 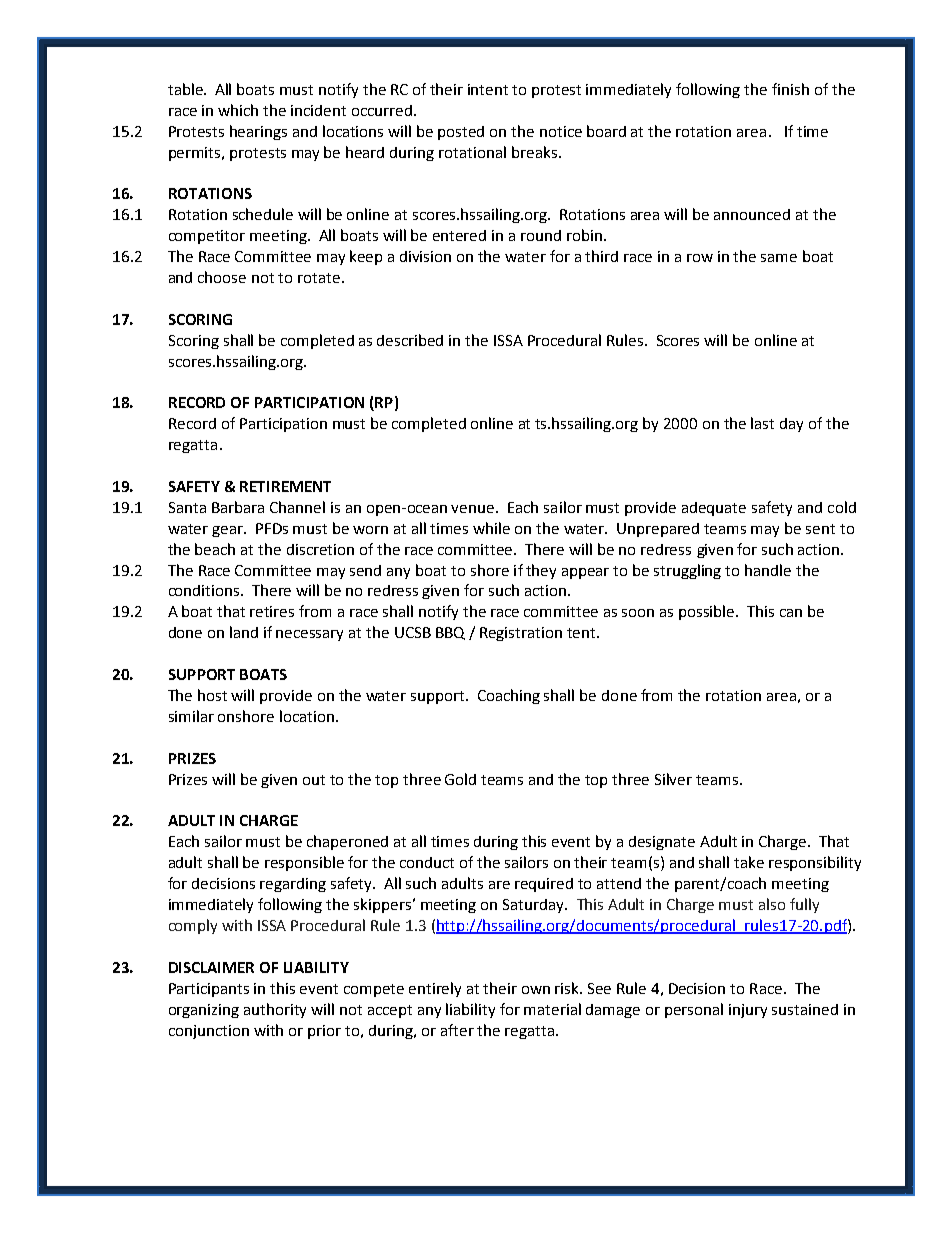 I want to click on notice, so click(x=561, y=131).
